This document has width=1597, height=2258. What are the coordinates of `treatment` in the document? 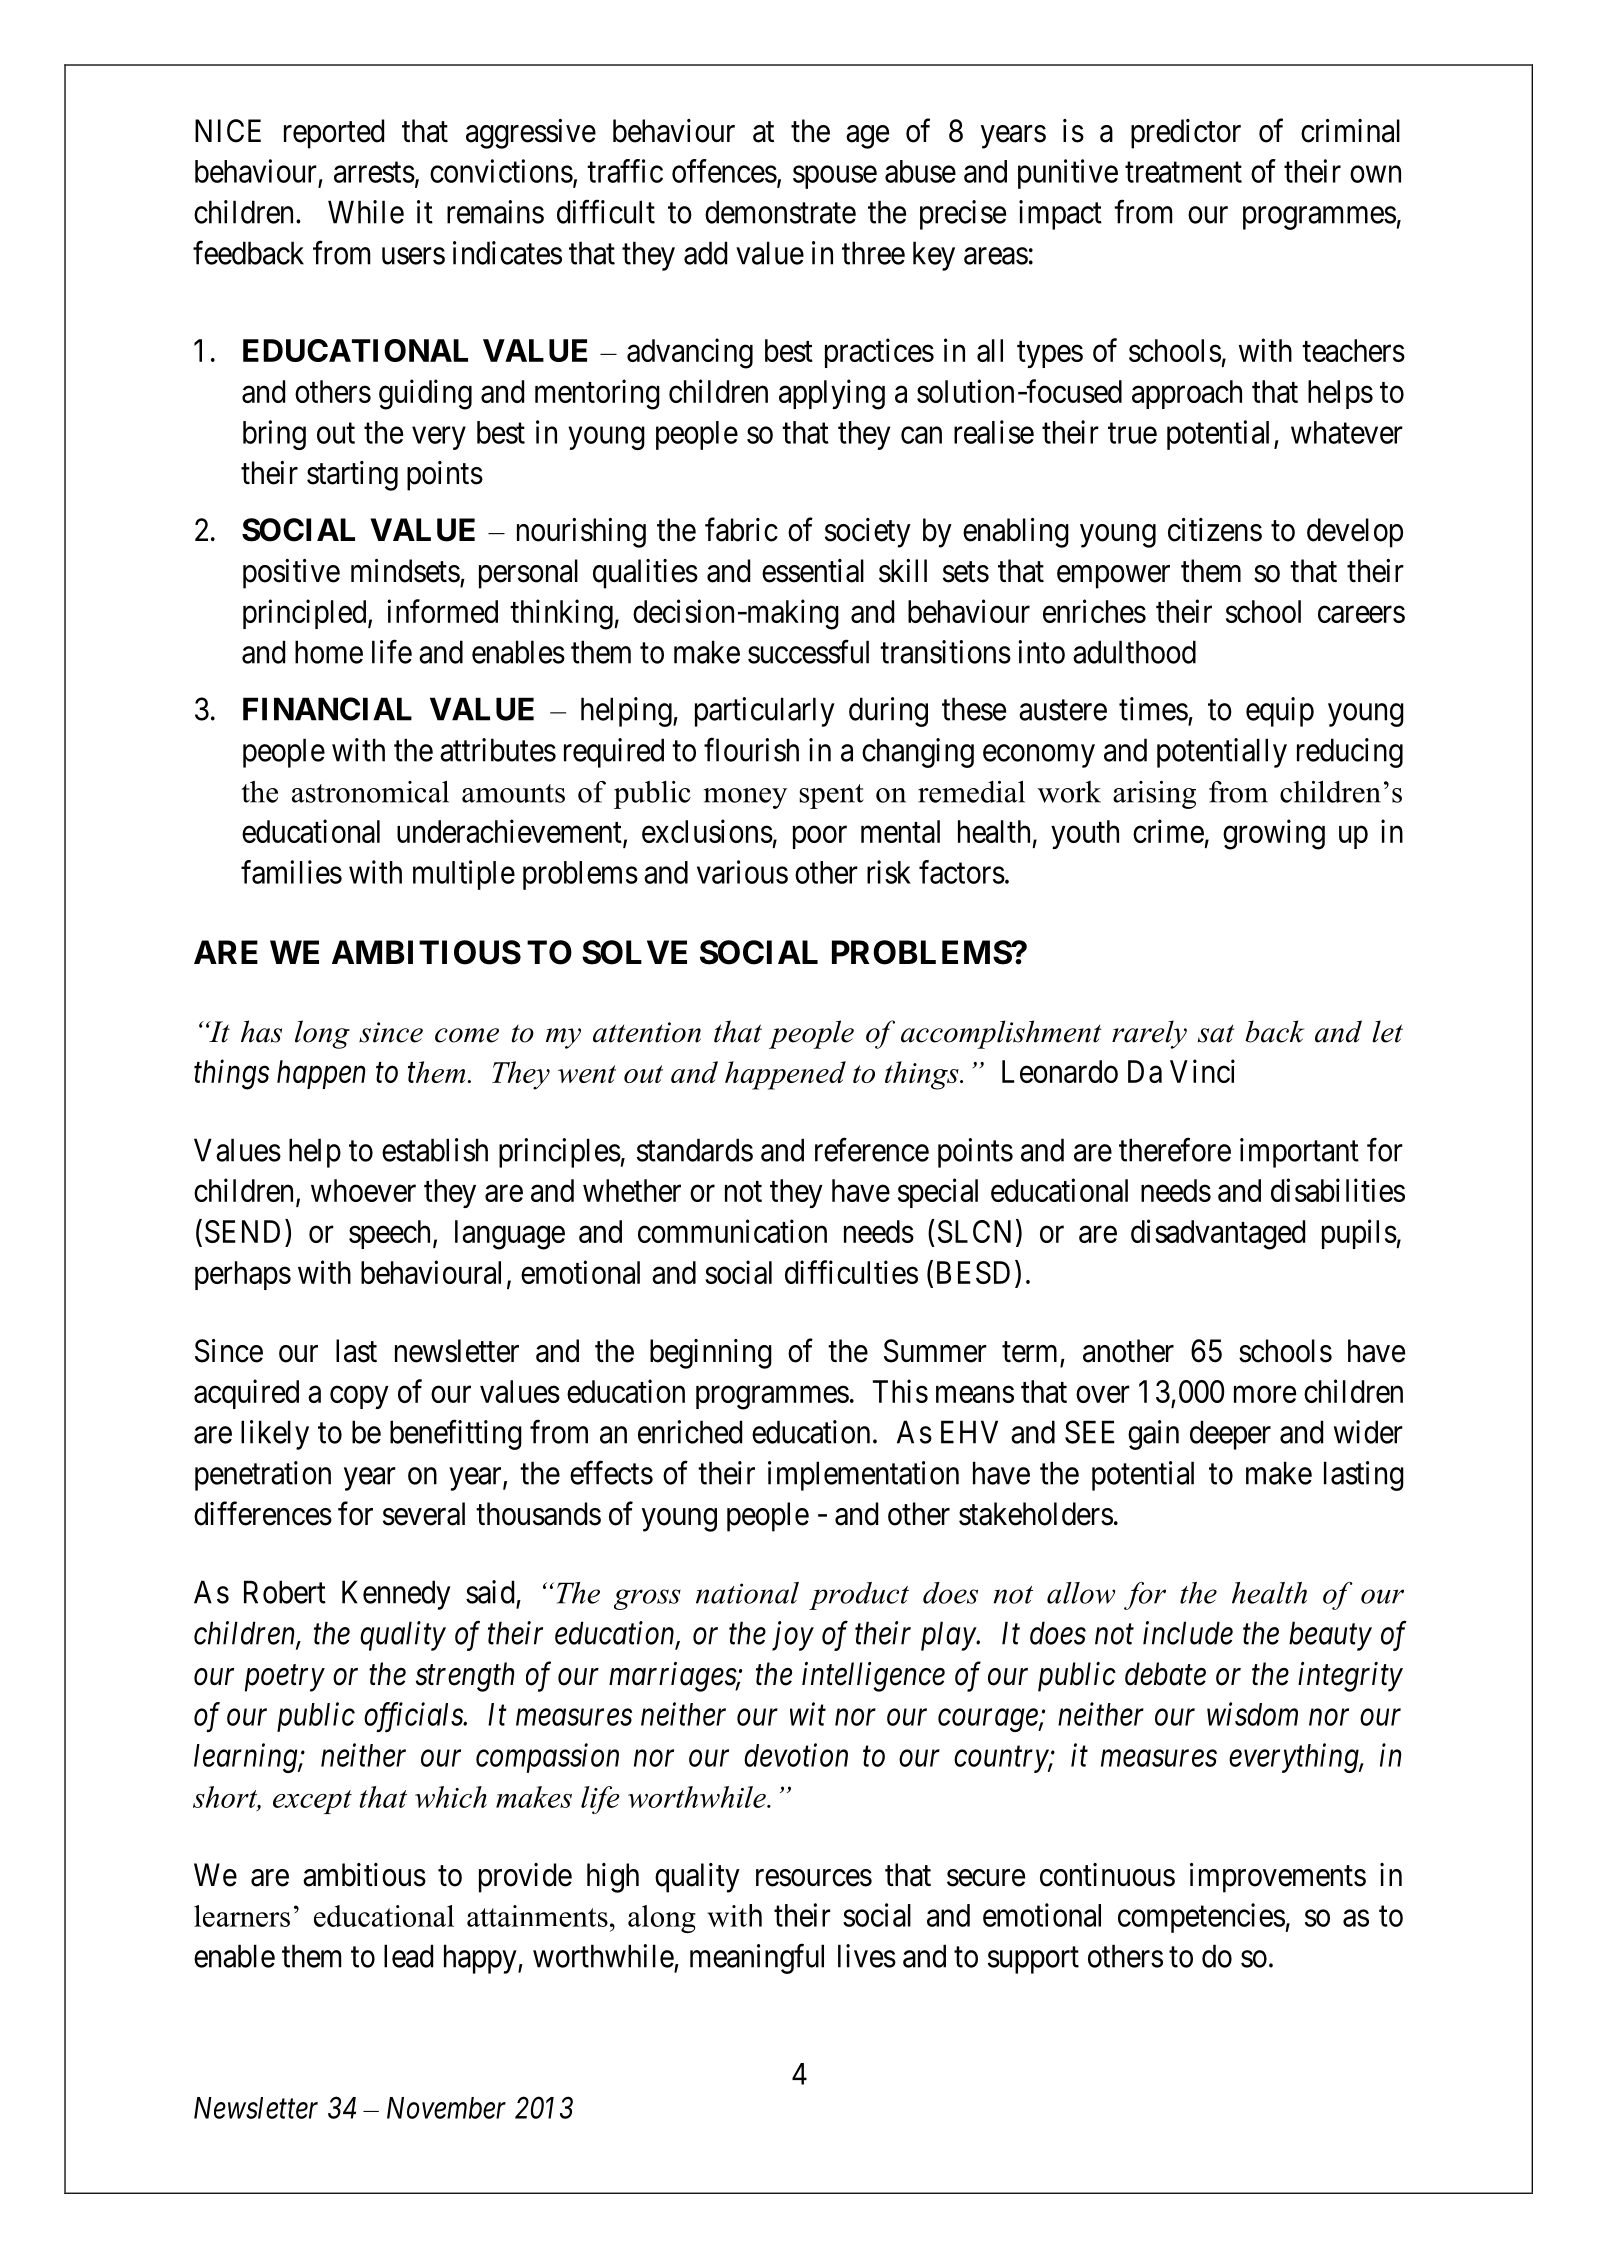 It's located at (1183, 172).
